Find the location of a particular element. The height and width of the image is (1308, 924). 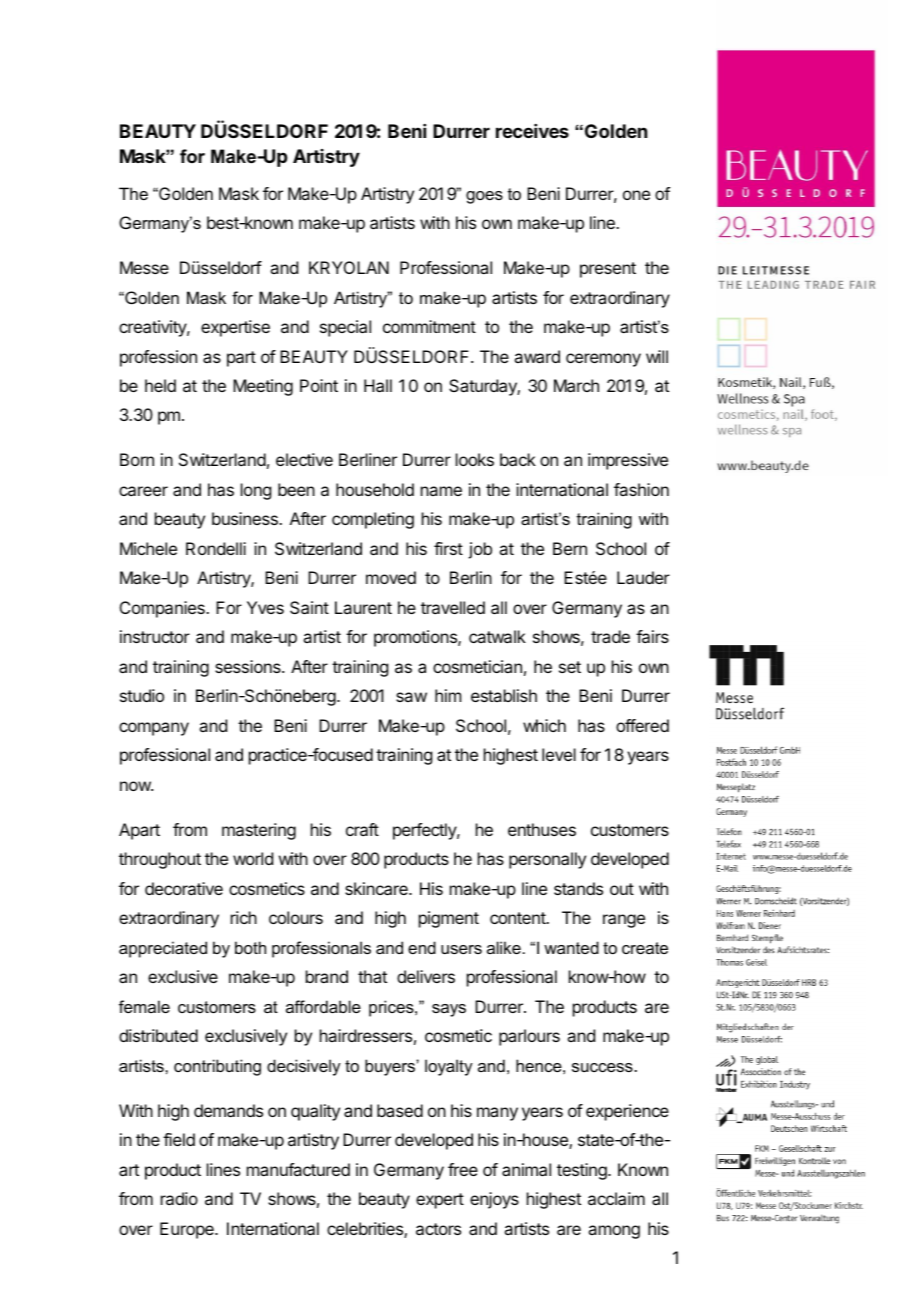

Messe is located at coordinates (144, 267).
